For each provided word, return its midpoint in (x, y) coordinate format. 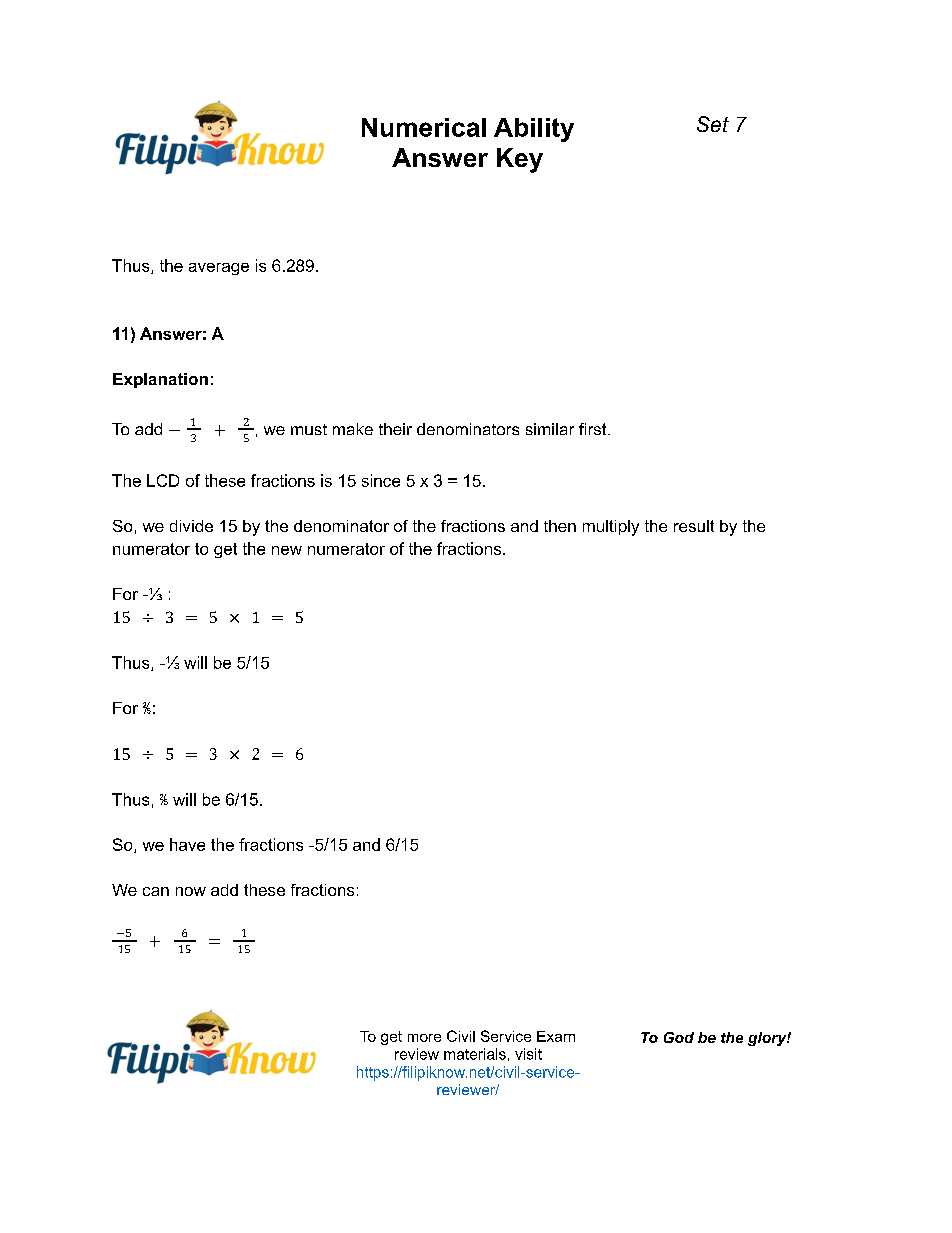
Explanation (160, 380)
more (424, 1038)
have (187, 844)
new (287, 550)
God (679, 1037)
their (395, 429)
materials (475, 1054)
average (219, 269)
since (381, 480)
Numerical (424, 127)
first (594, 429)
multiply (611, 528)
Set (713, 124)
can (156, 891)
